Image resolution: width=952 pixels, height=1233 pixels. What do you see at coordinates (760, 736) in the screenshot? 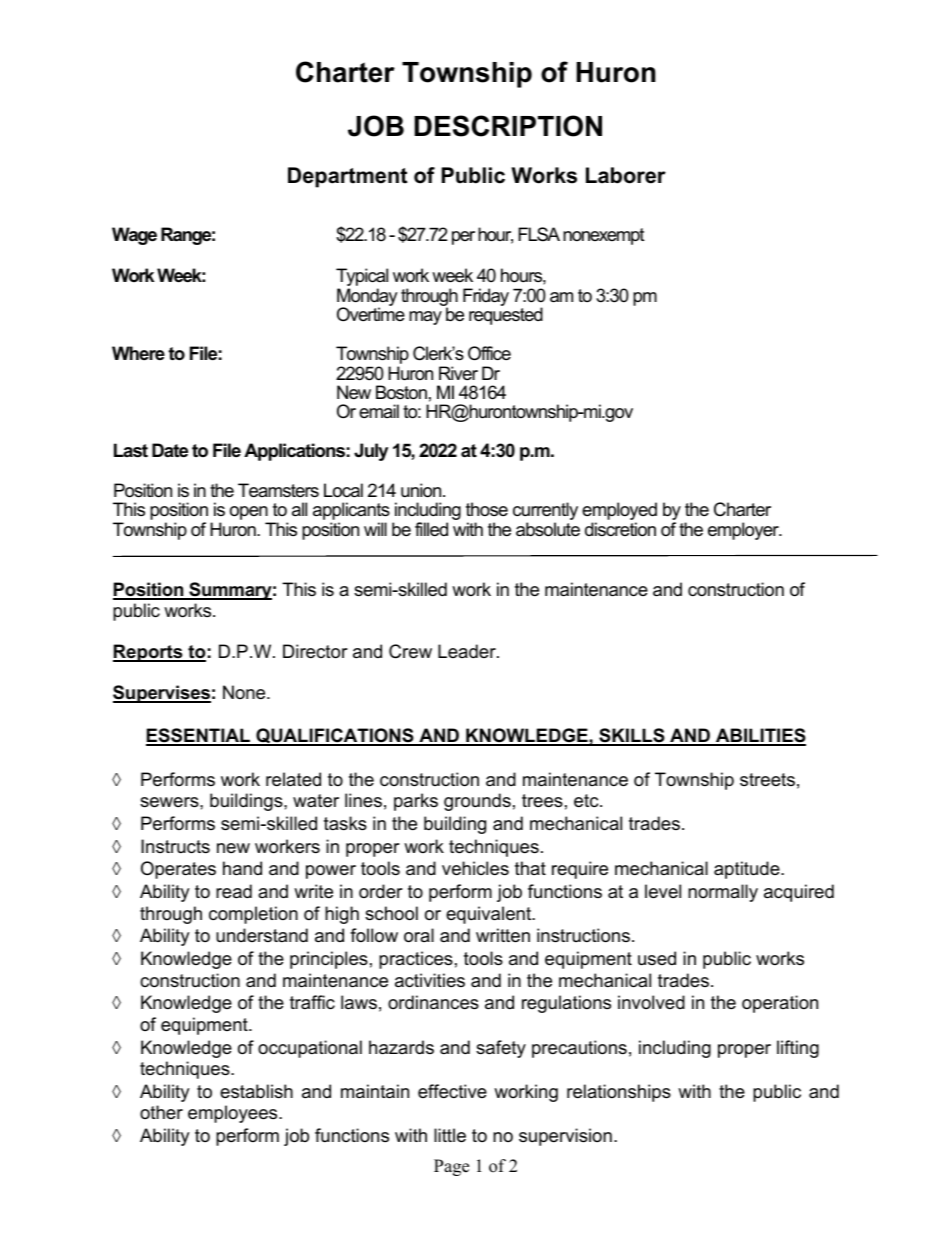
I see `ABILITIES` at bounding box center [760, 736].
